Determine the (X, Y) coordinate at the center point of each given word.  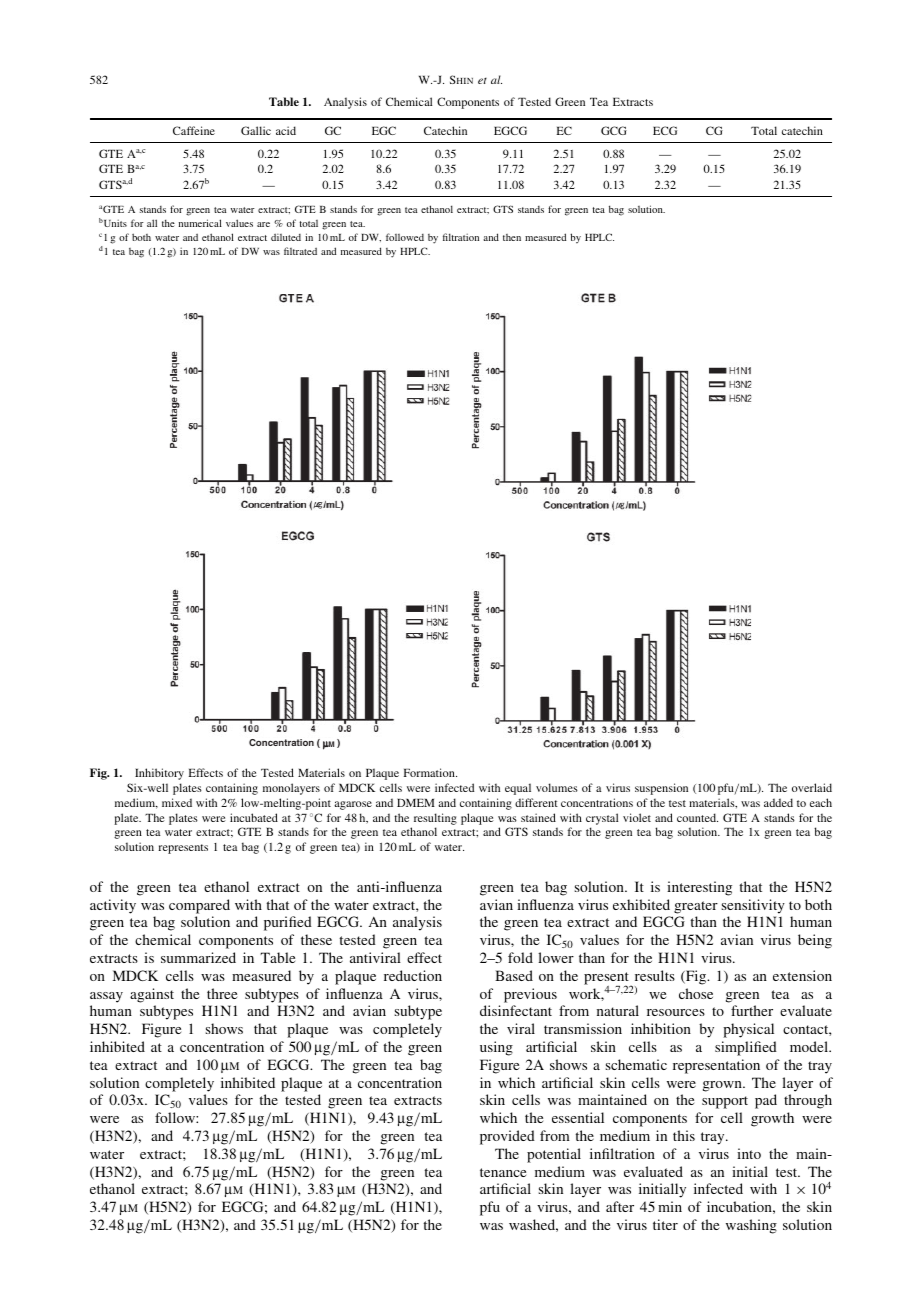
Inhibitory (159, 774)
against (152, 995)
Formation (430, 772)
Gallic (256, 130)
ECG (665, 130)
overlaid (812, 787)
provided (507, 1137)
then (512, 237)
